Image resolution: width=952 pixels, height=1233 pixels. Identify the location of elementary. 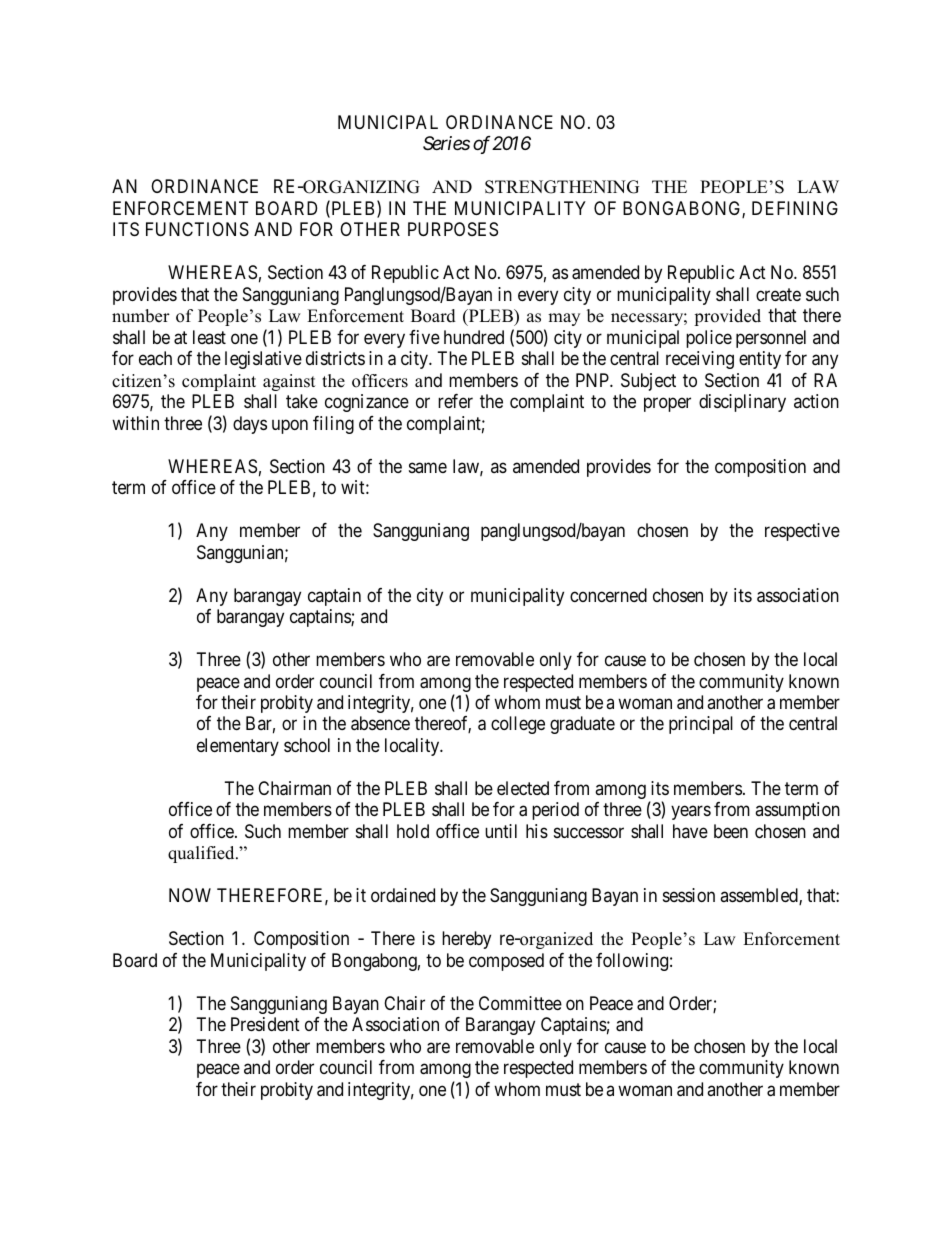
(238, 747).
